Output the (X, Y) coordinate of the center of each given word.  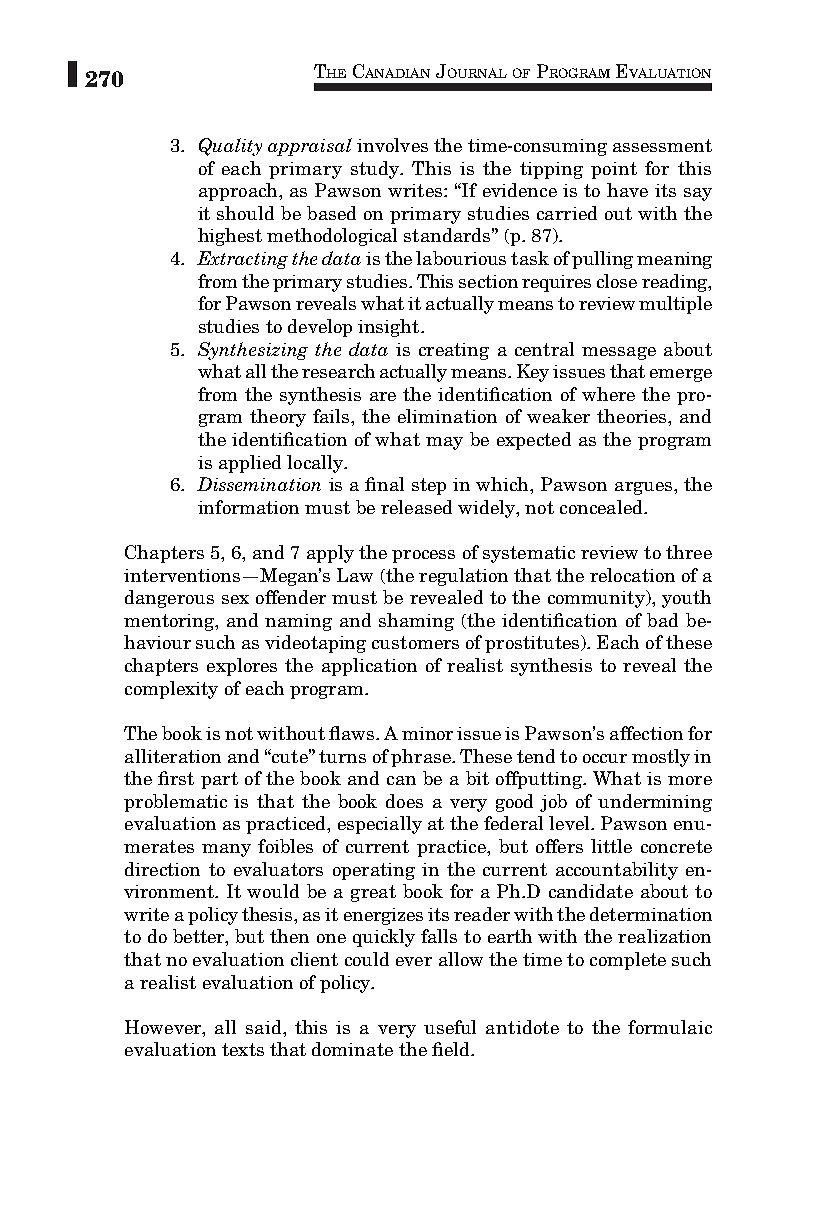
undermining (655, 803)
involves (392, 145)
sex (235, 599)
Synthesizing (253, 351)
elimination (447, 416)
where (608, 394)
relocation (632, 575)
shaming (416, 622)
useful (450, 1027)
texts (243, 1049)
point (614, 170)
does (404, 801)
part (219, 780)
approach (239, 192)
